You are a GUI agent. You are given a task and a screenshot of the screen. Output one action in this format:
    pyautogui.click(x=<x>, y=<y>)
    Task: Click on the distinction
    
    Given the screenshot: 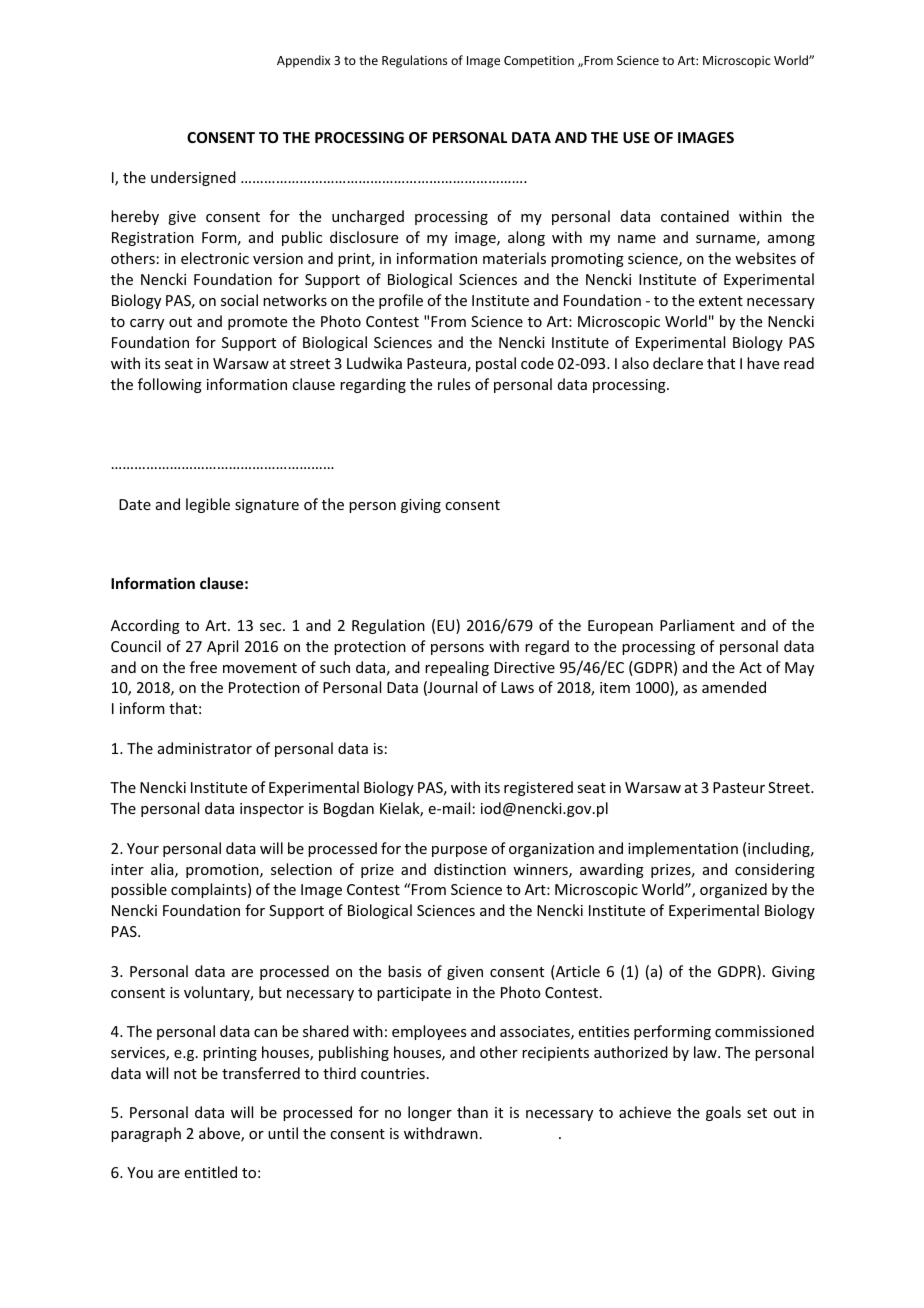 What is the action you would take?
    pyautogui.click(x=470, y=869)
